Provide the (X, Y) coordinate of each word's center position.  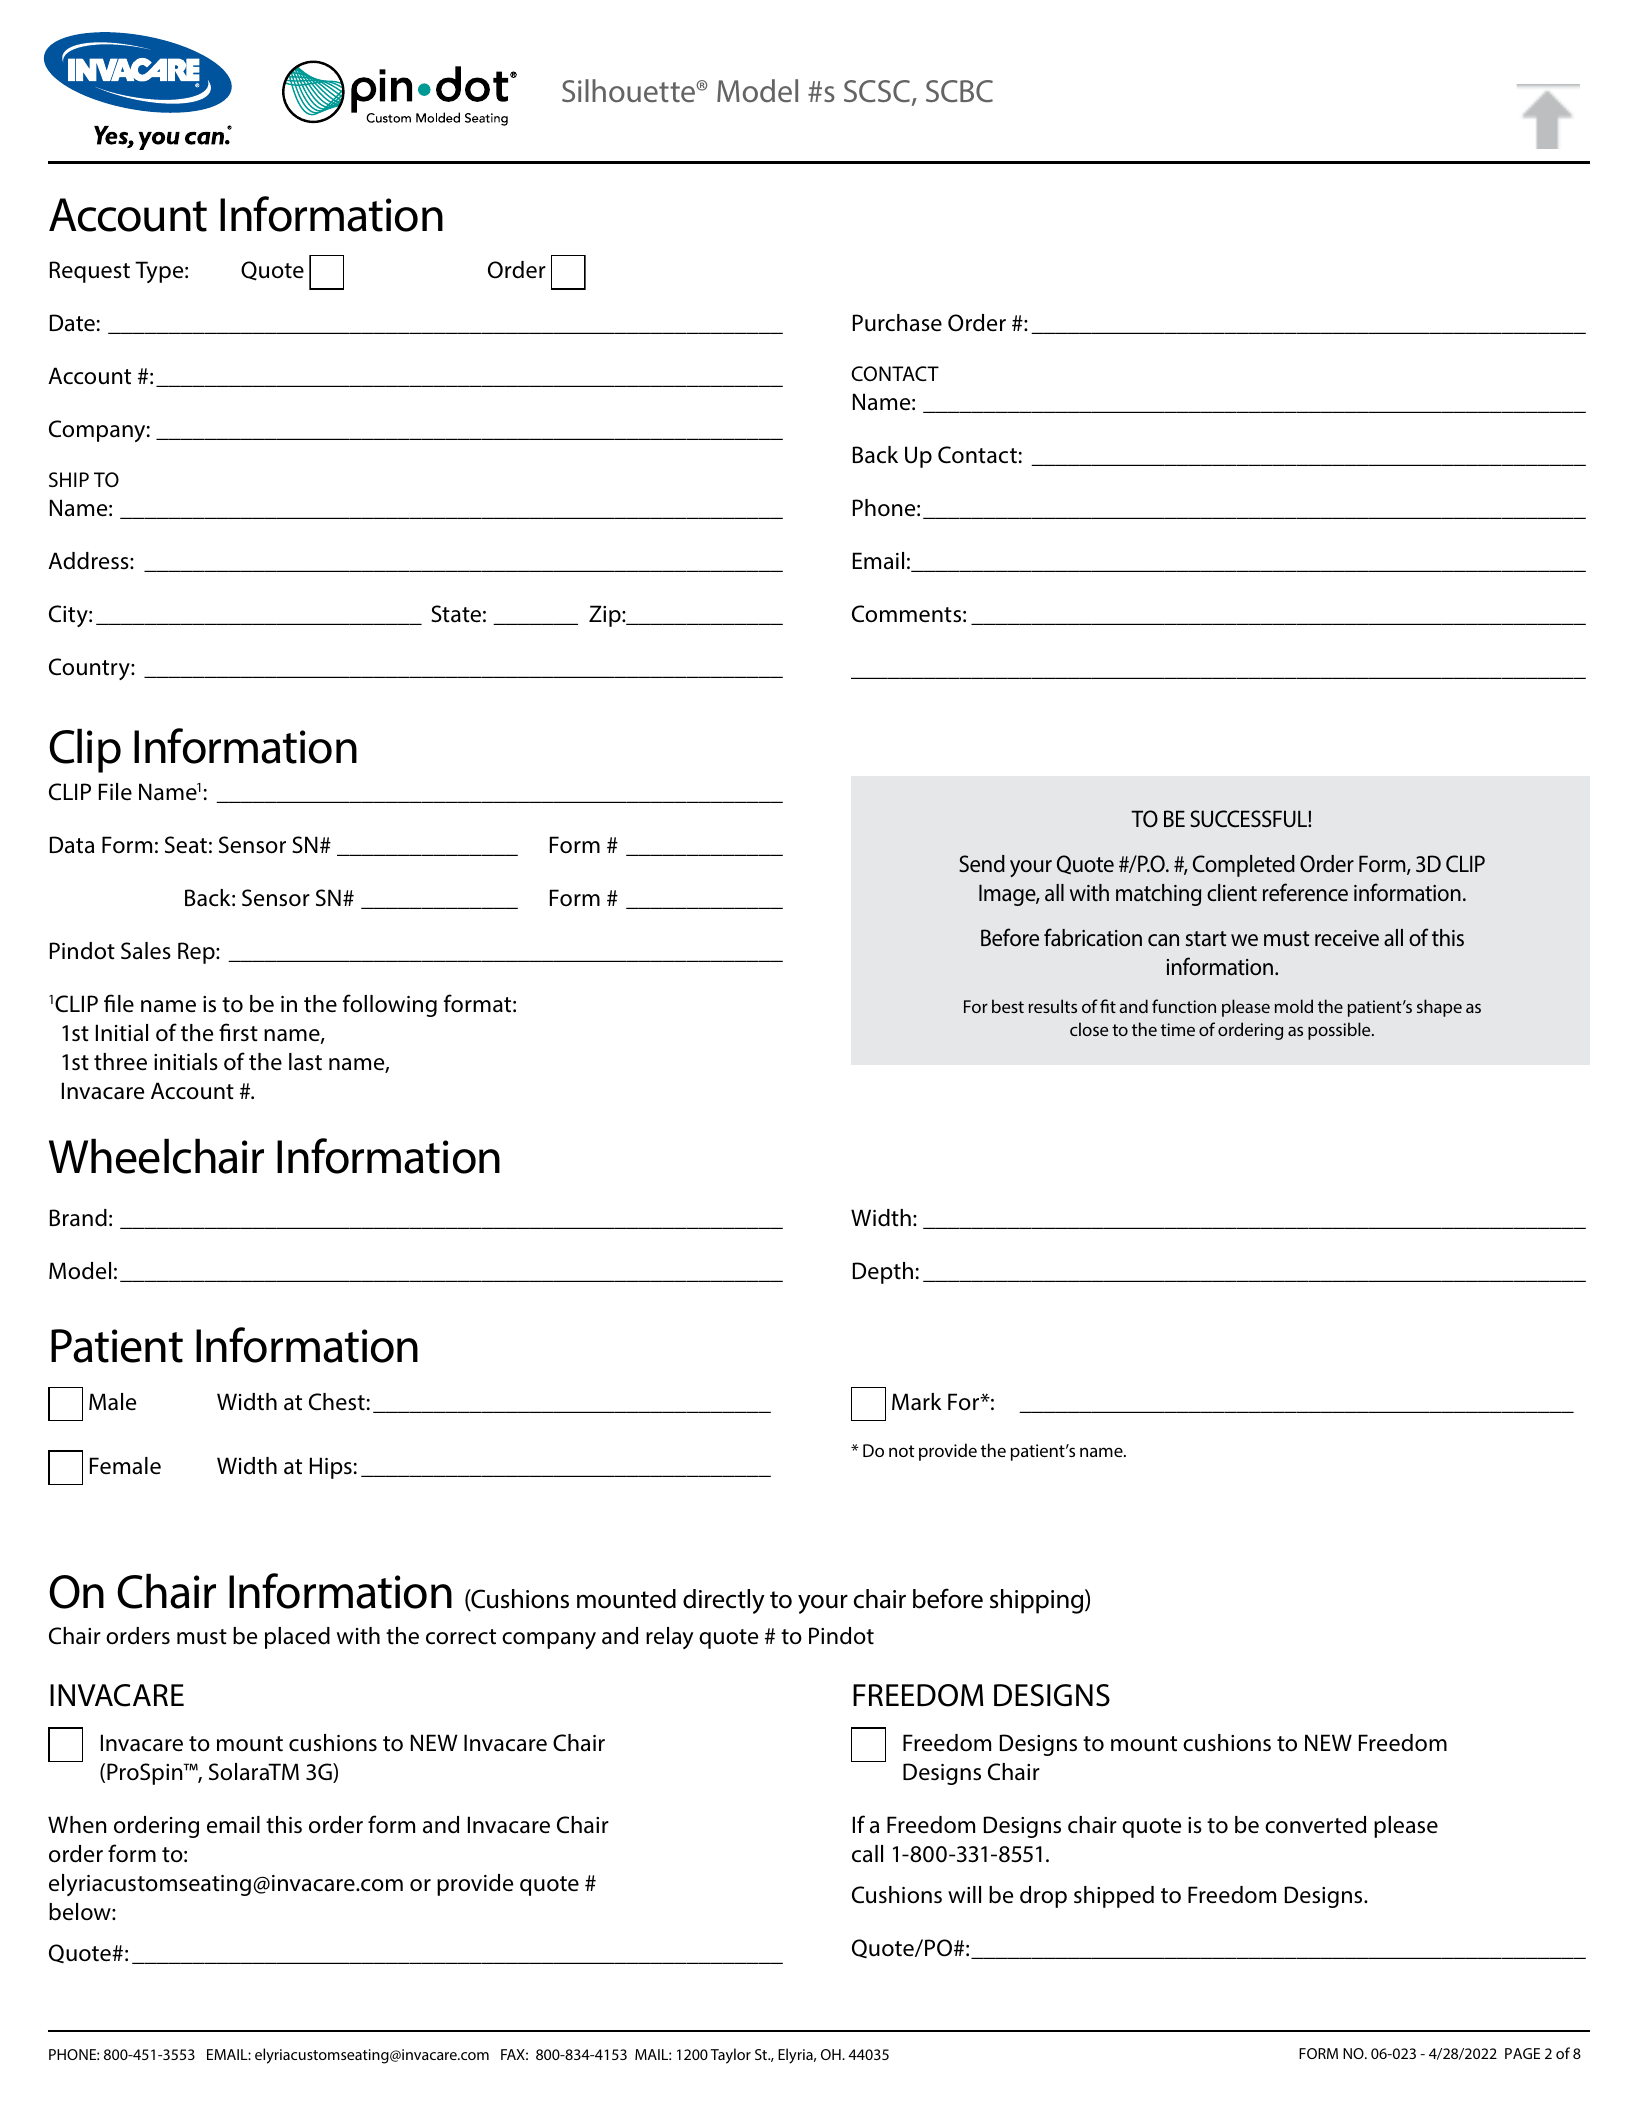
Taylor (730, 2056)
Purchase (897, 323)
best (1008, 1006)
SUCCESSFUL (1249, 819)
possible (1340, 1031)
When (77, 1824)
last (305, 1062)
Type (160, 272)
